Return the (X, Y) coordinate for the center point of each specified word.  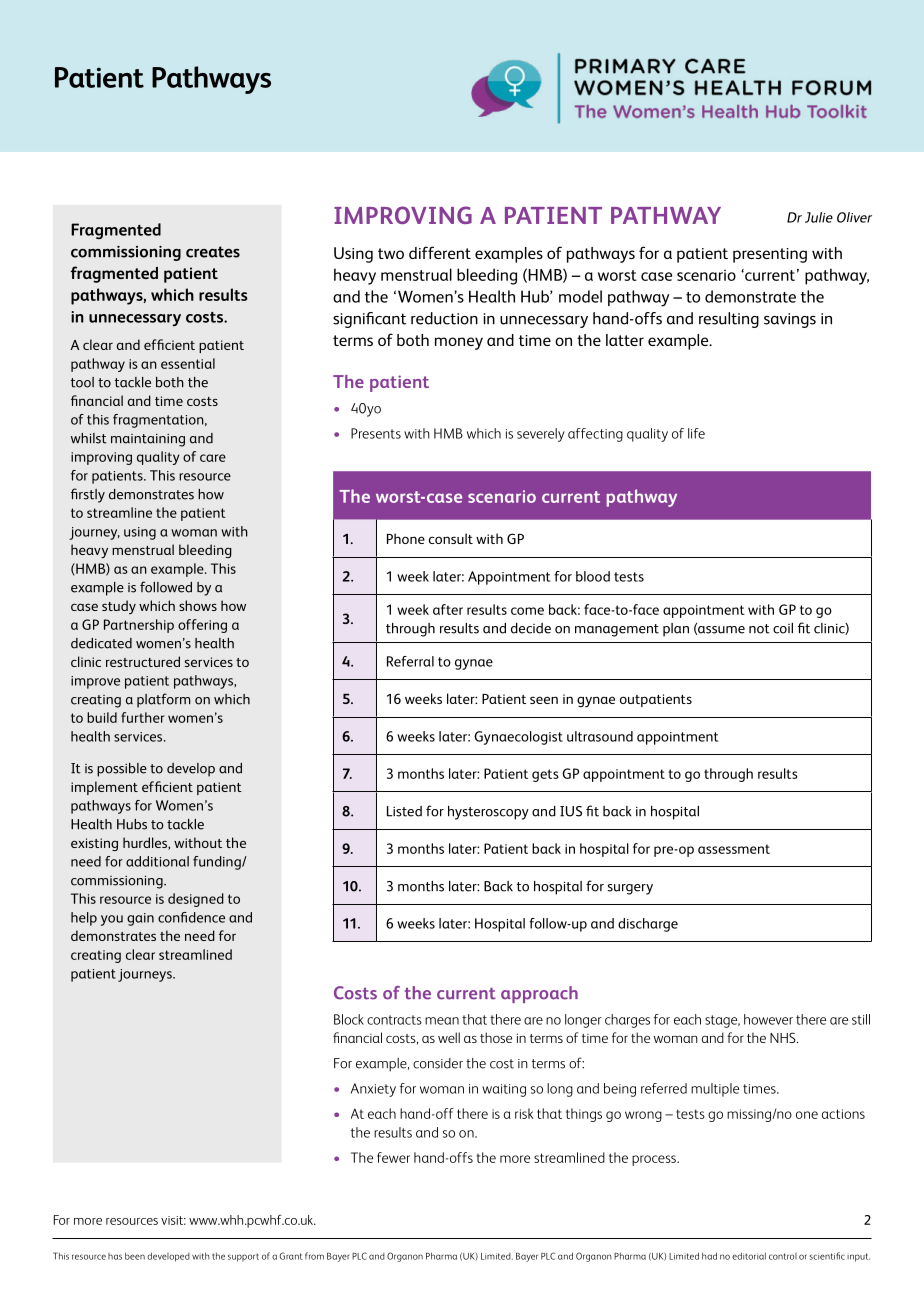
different (440, 252)
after (448, 609)
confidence (191, 917)
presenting (770, 255)
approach (539, 994)
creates (213, 252)
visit (173, 1220)
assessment (734, 849)
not (759, 629)
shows (198, 605)
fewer (393, 1157)
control (783, 1256)
